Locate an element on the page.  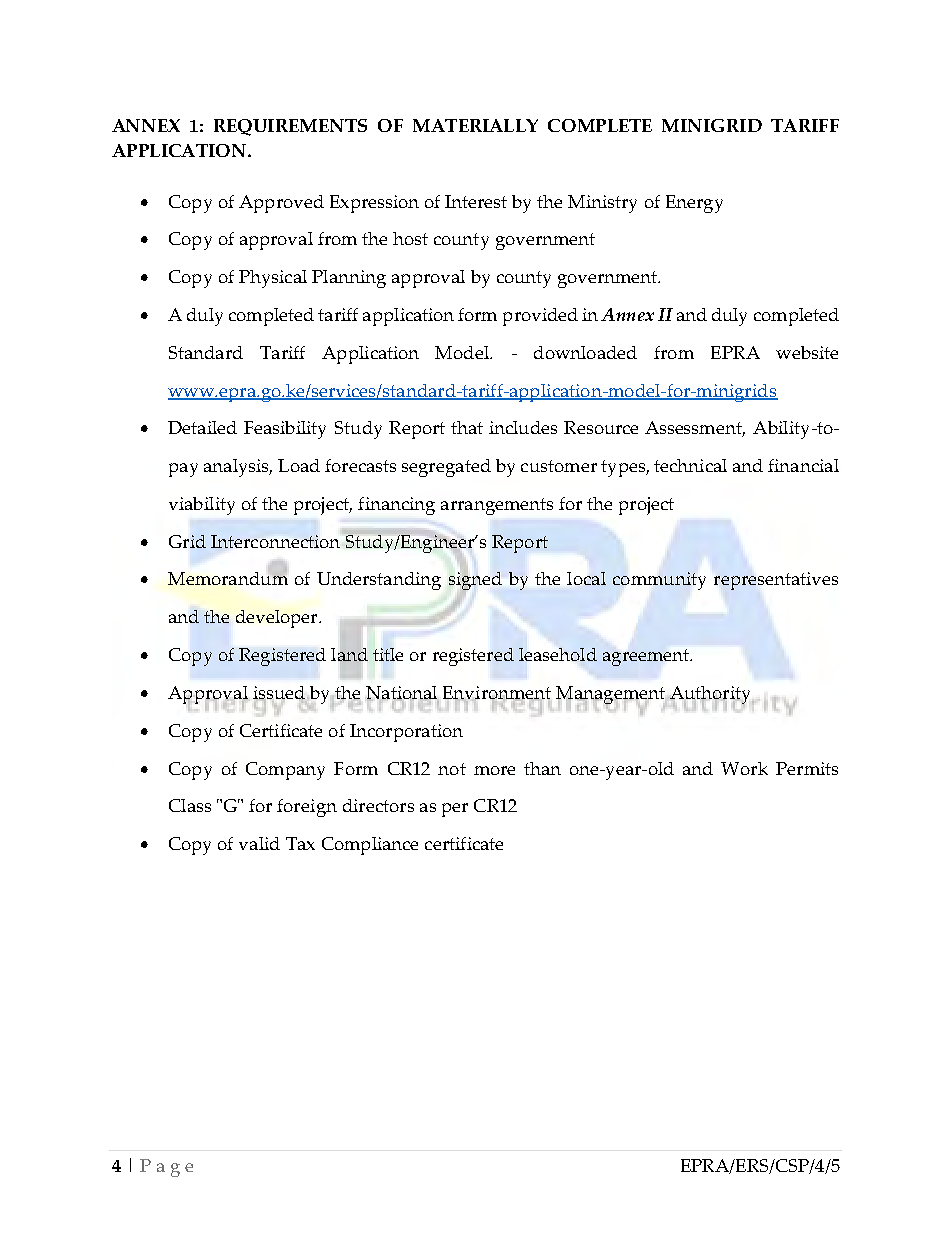
Feasibility is located at coordinates (285, 430).
